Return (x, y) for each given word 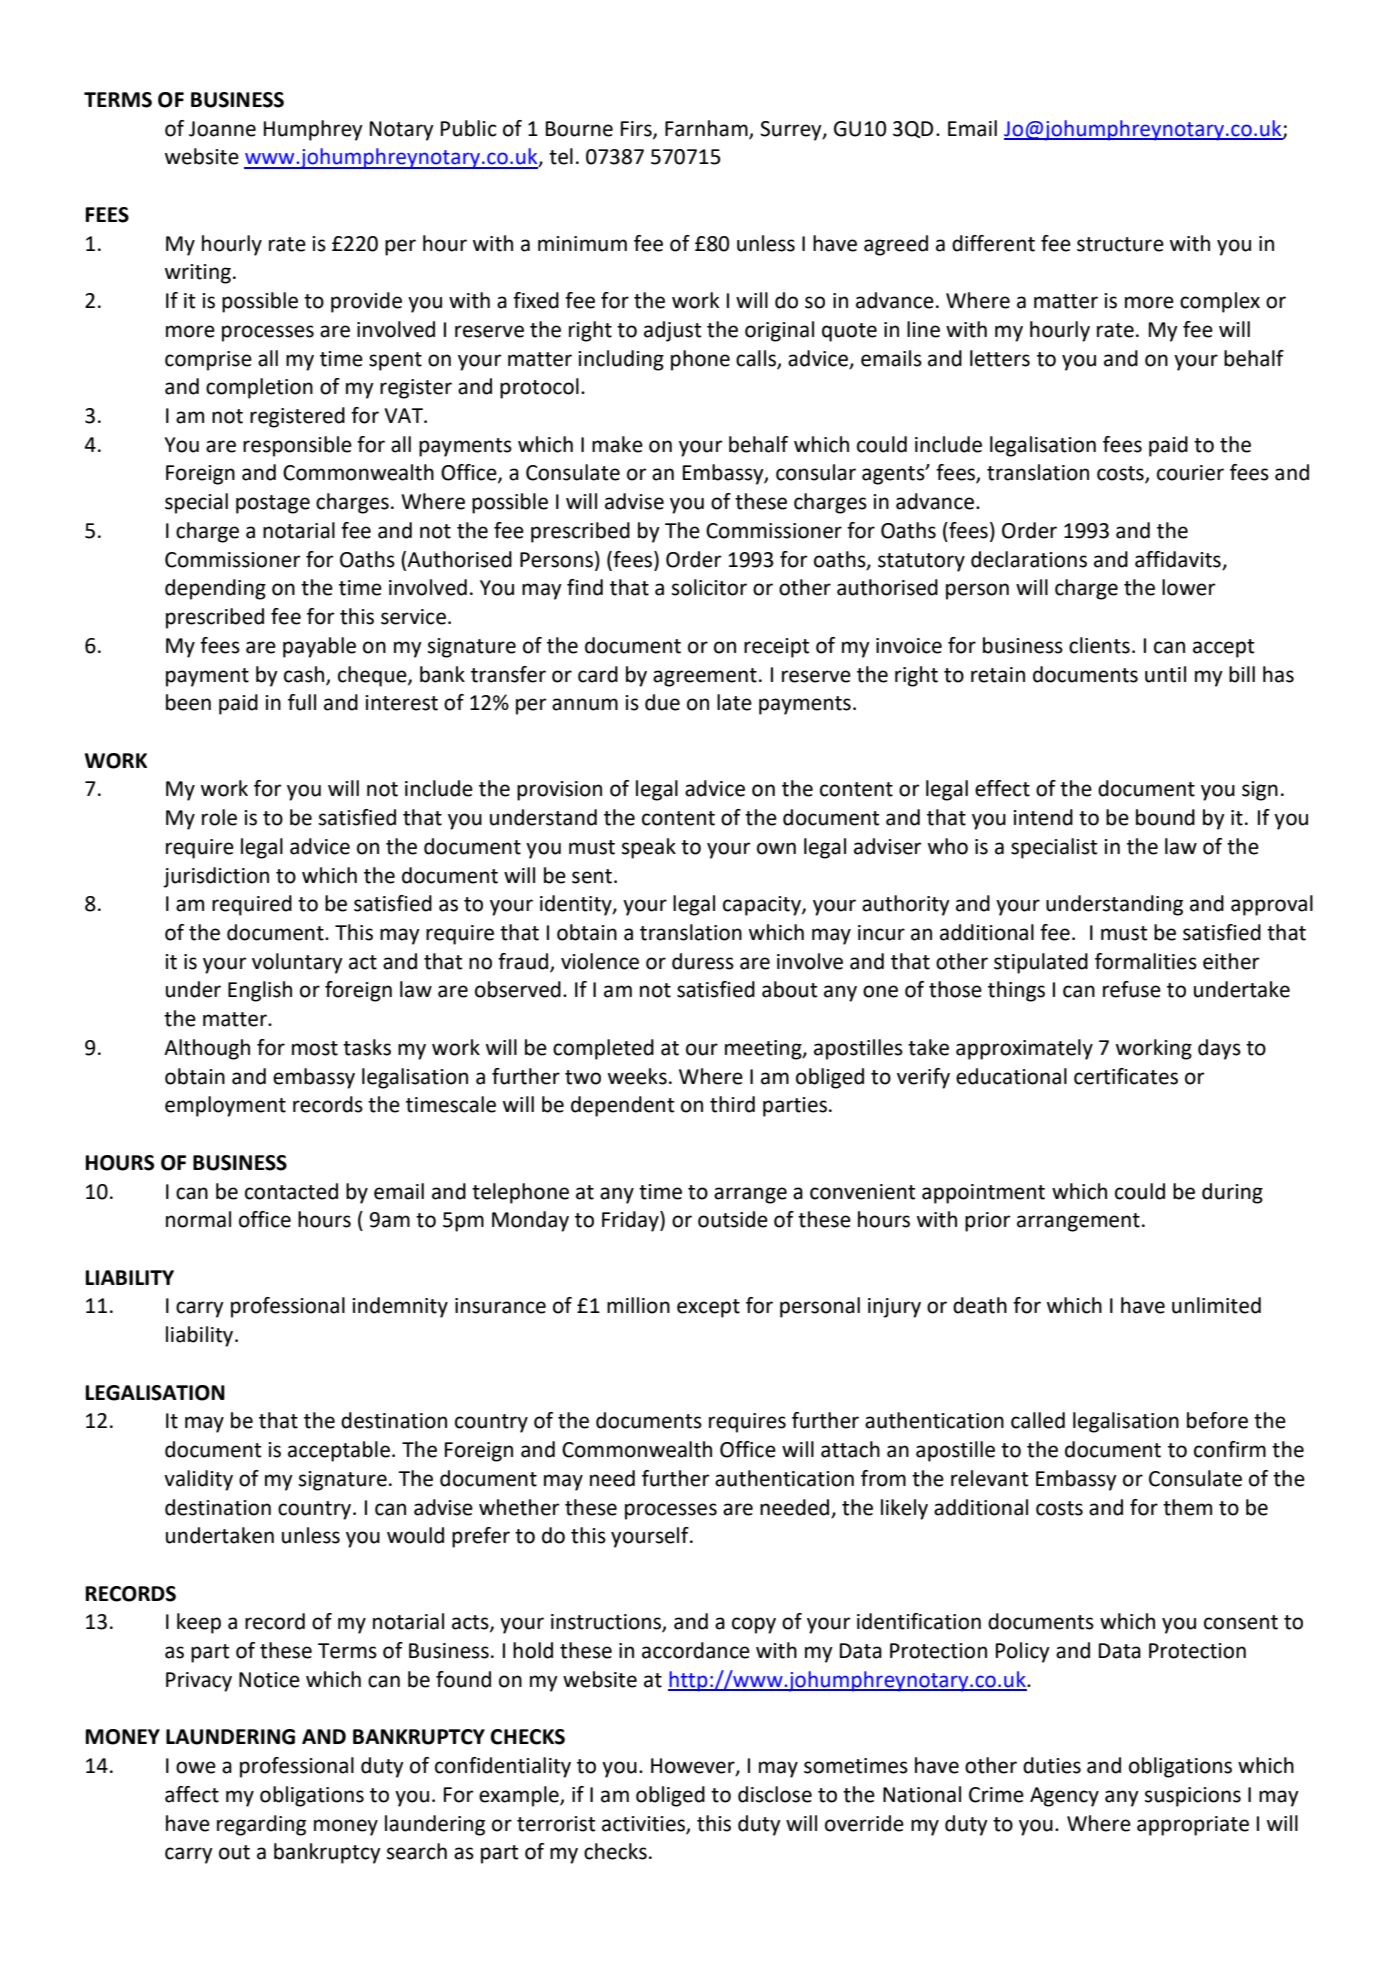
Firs (637, 129)
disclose (775, 1794)
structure (1120, 244)
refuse (1132, 989)
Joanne (222, 129)
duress (703, 961)
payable (319, 647)
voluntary (297, 963)
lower (1189, 587)
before (1217, 1420)
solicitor (709, 587)
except (708, 1308)
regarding (261, 1825)
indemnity (400, 1307)
